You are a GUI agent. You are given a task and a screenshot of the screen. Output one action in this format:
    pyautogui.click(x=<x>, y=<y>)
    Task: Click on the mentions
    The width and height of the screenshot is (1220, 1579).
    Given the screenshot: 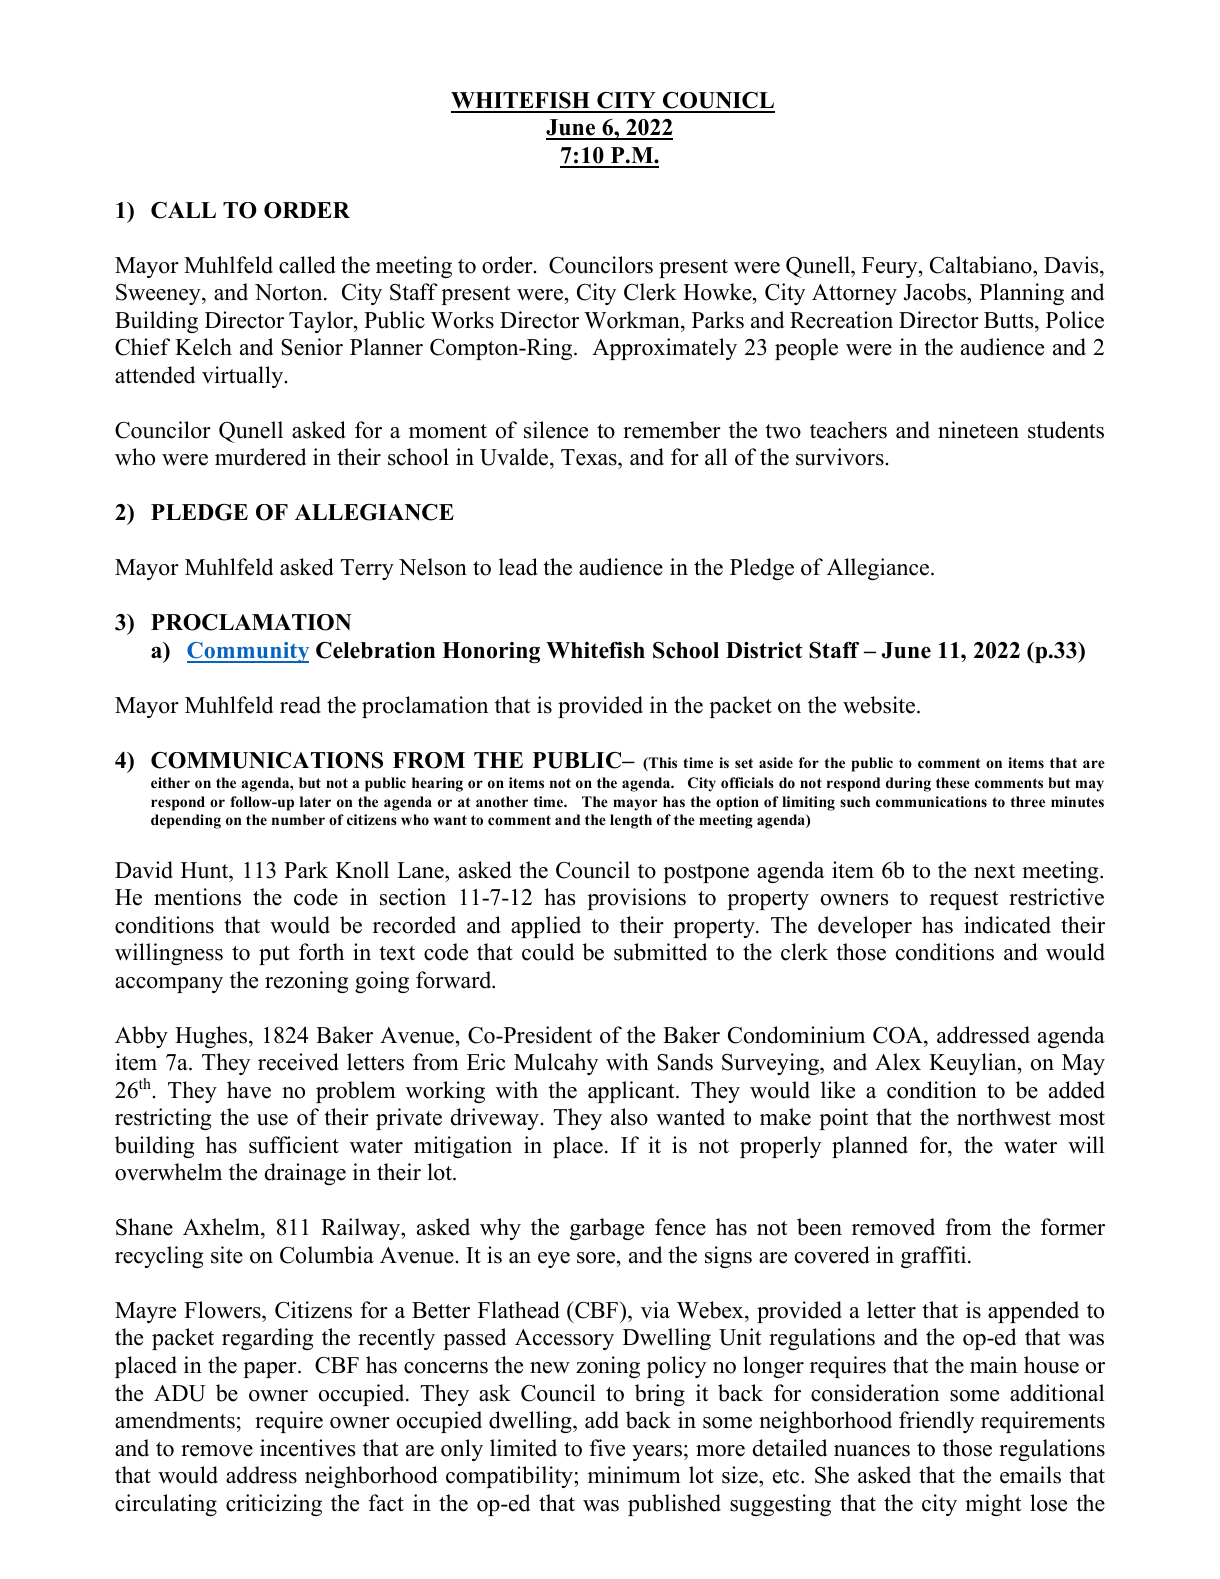 What is the action you would take?
    pyautogui.click(x=197, y=897)
